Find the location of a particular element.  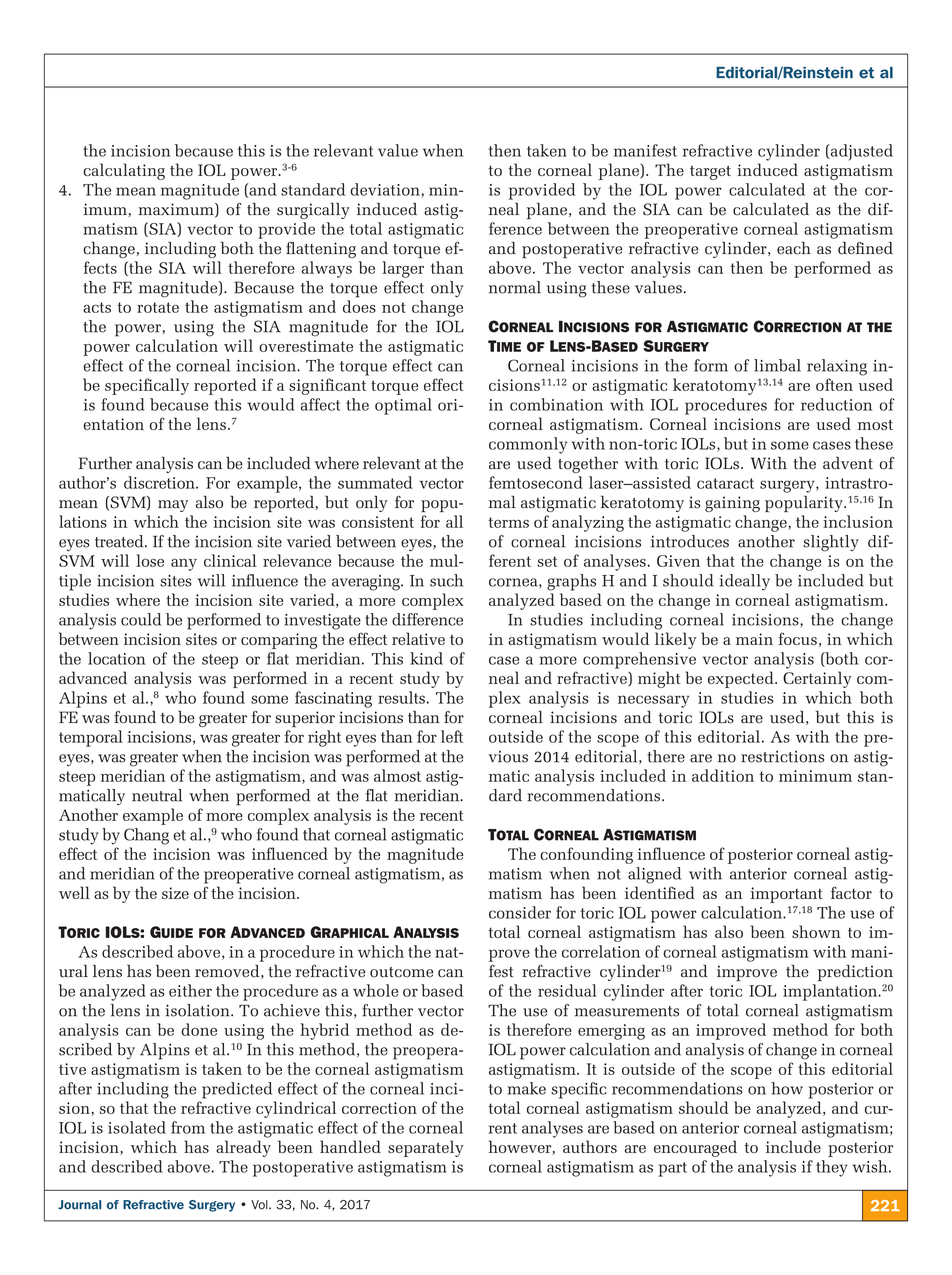

from is located at coordinates (188, 1127).
